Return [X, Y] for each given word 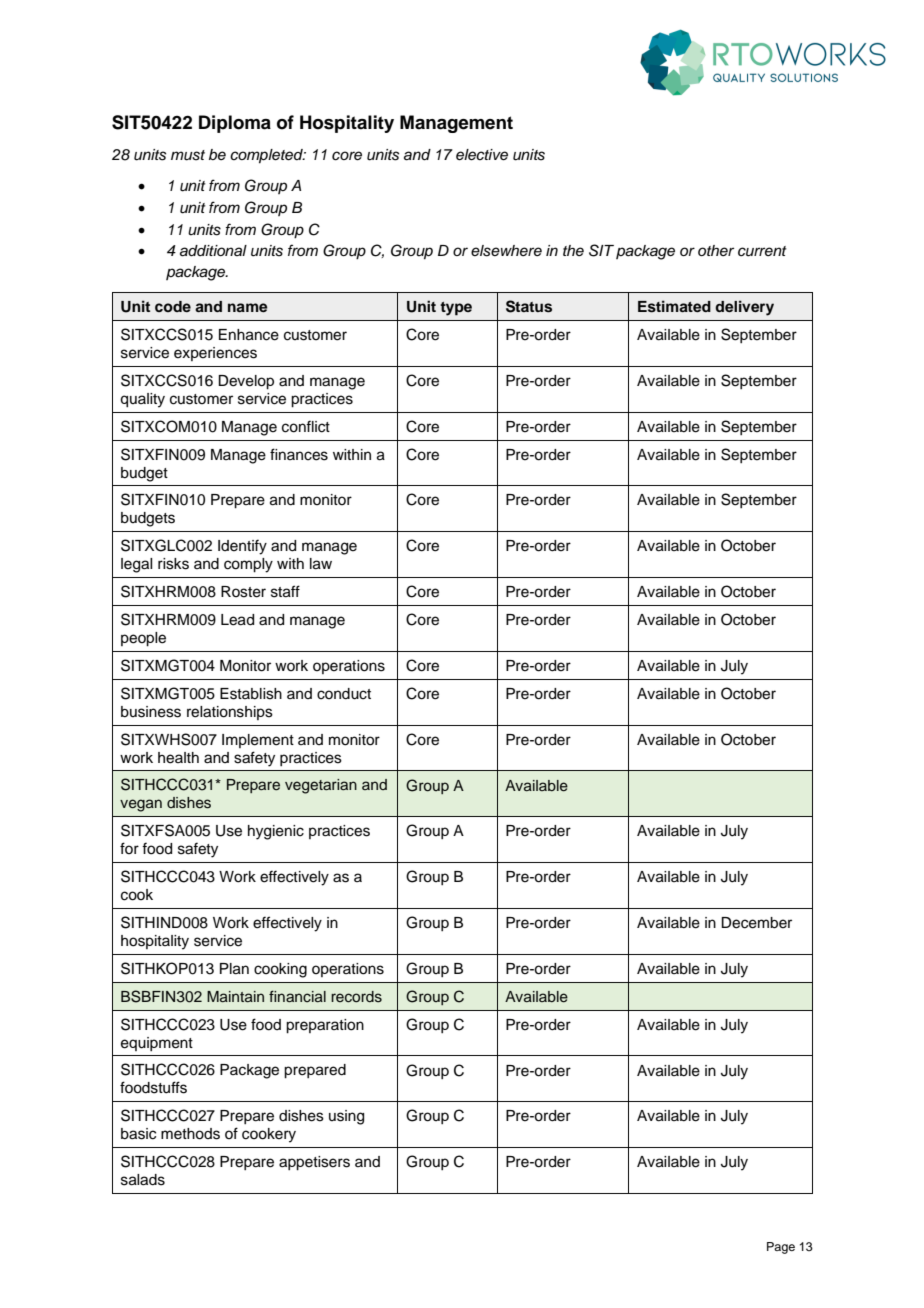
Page [781, 1248]
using [346, 1117]
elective [482, 155]
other [716, 250]
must [188, 155]
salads [143, 1180]
